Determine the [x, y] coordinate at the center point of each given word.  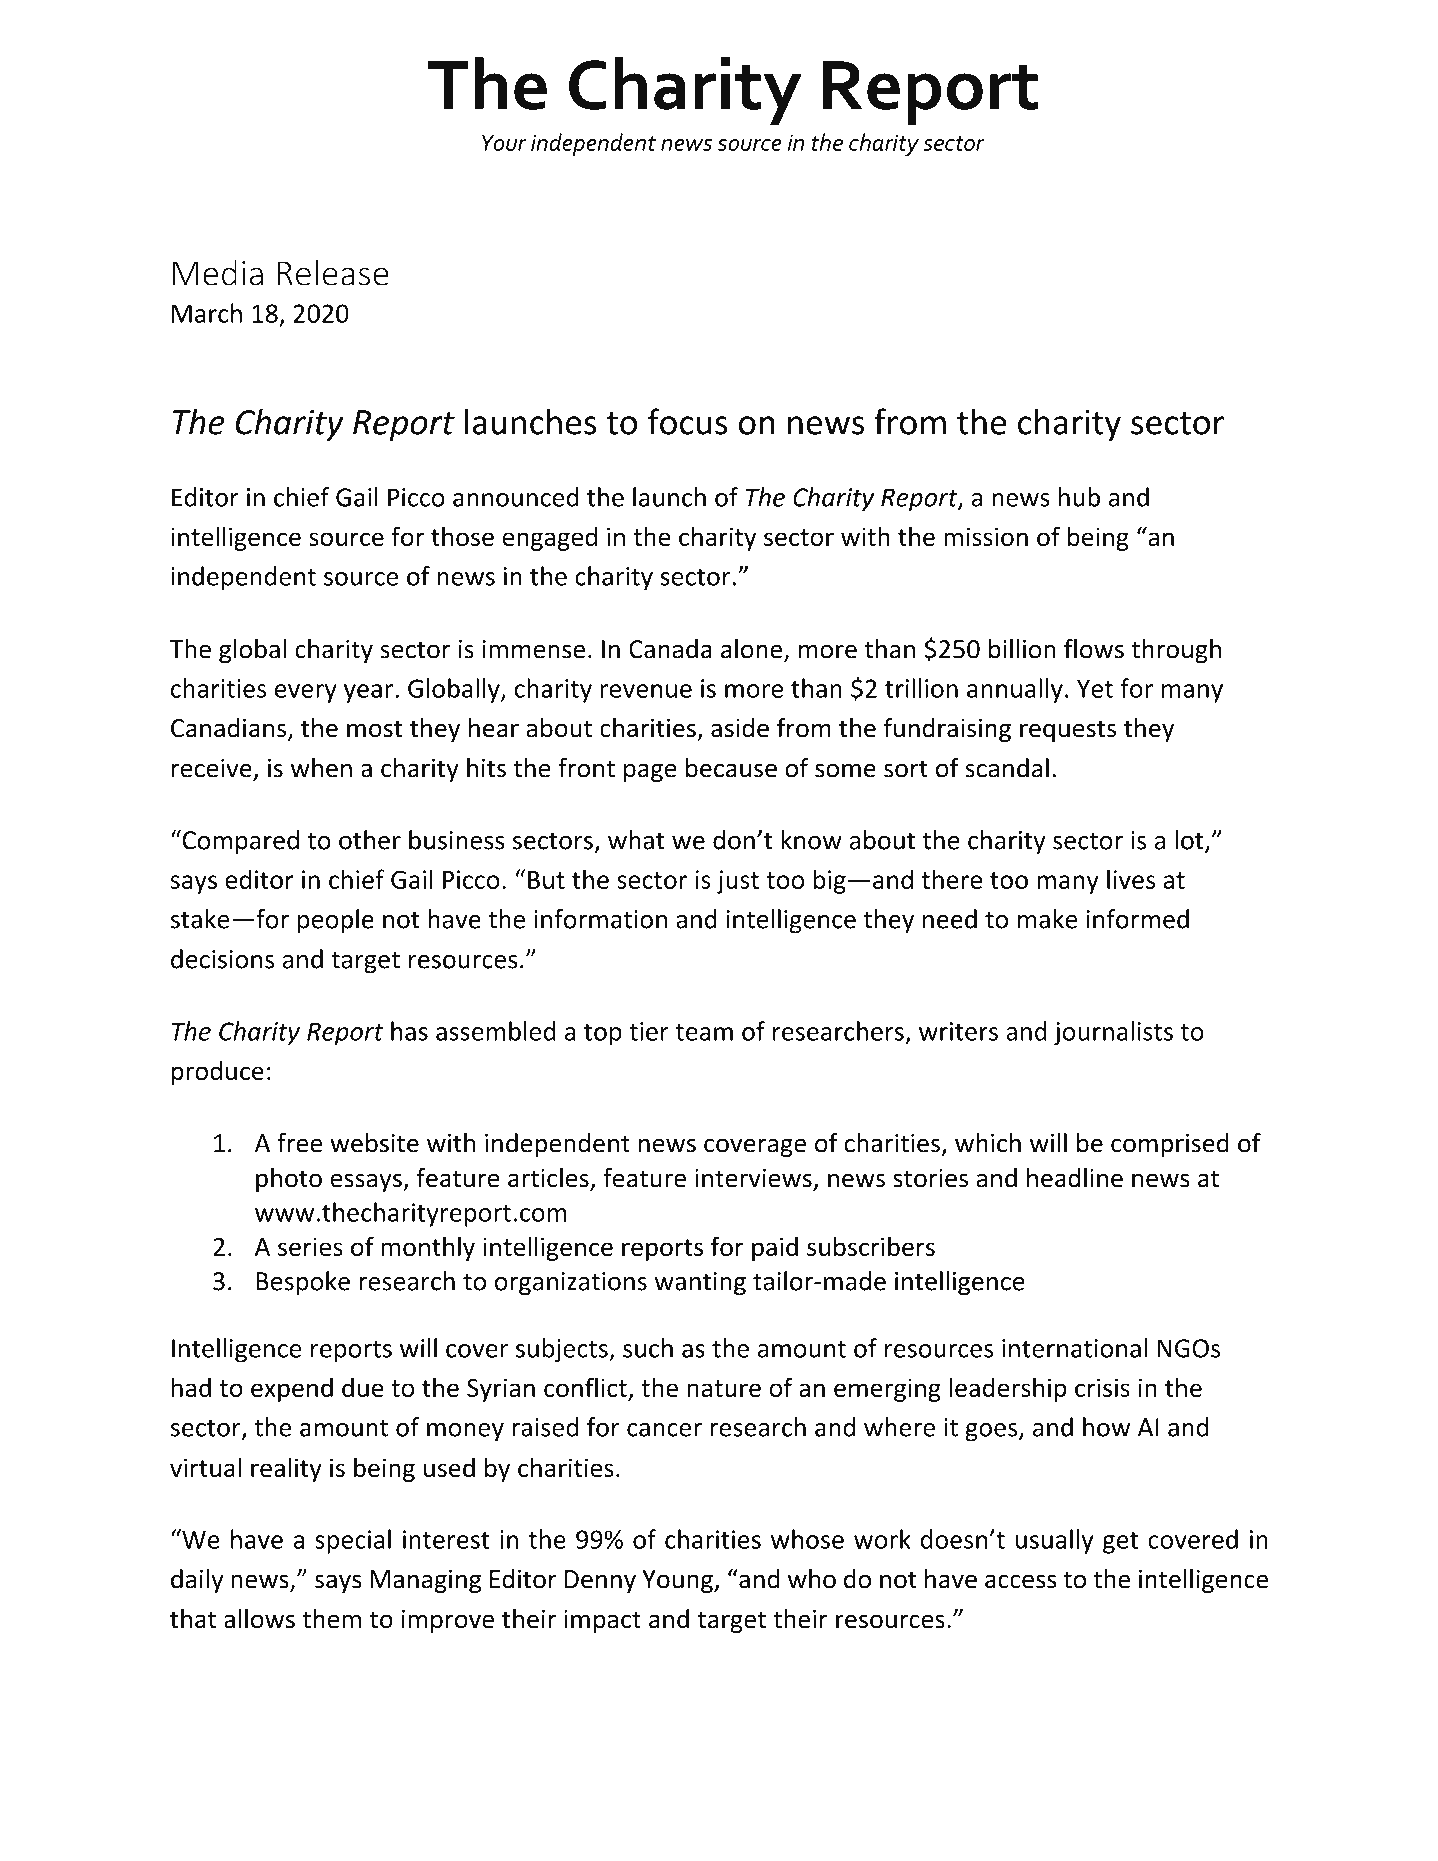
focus [688, 421]
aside [740, 728]
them [331, 1619]
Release [333, 272]
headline [1075, 1178]
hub [1079, 497]
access [1020, 1581]
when [321, 768]
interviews [753, 1178]
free [299, 1143]
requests [1068, 731]
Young [678, 1581]
